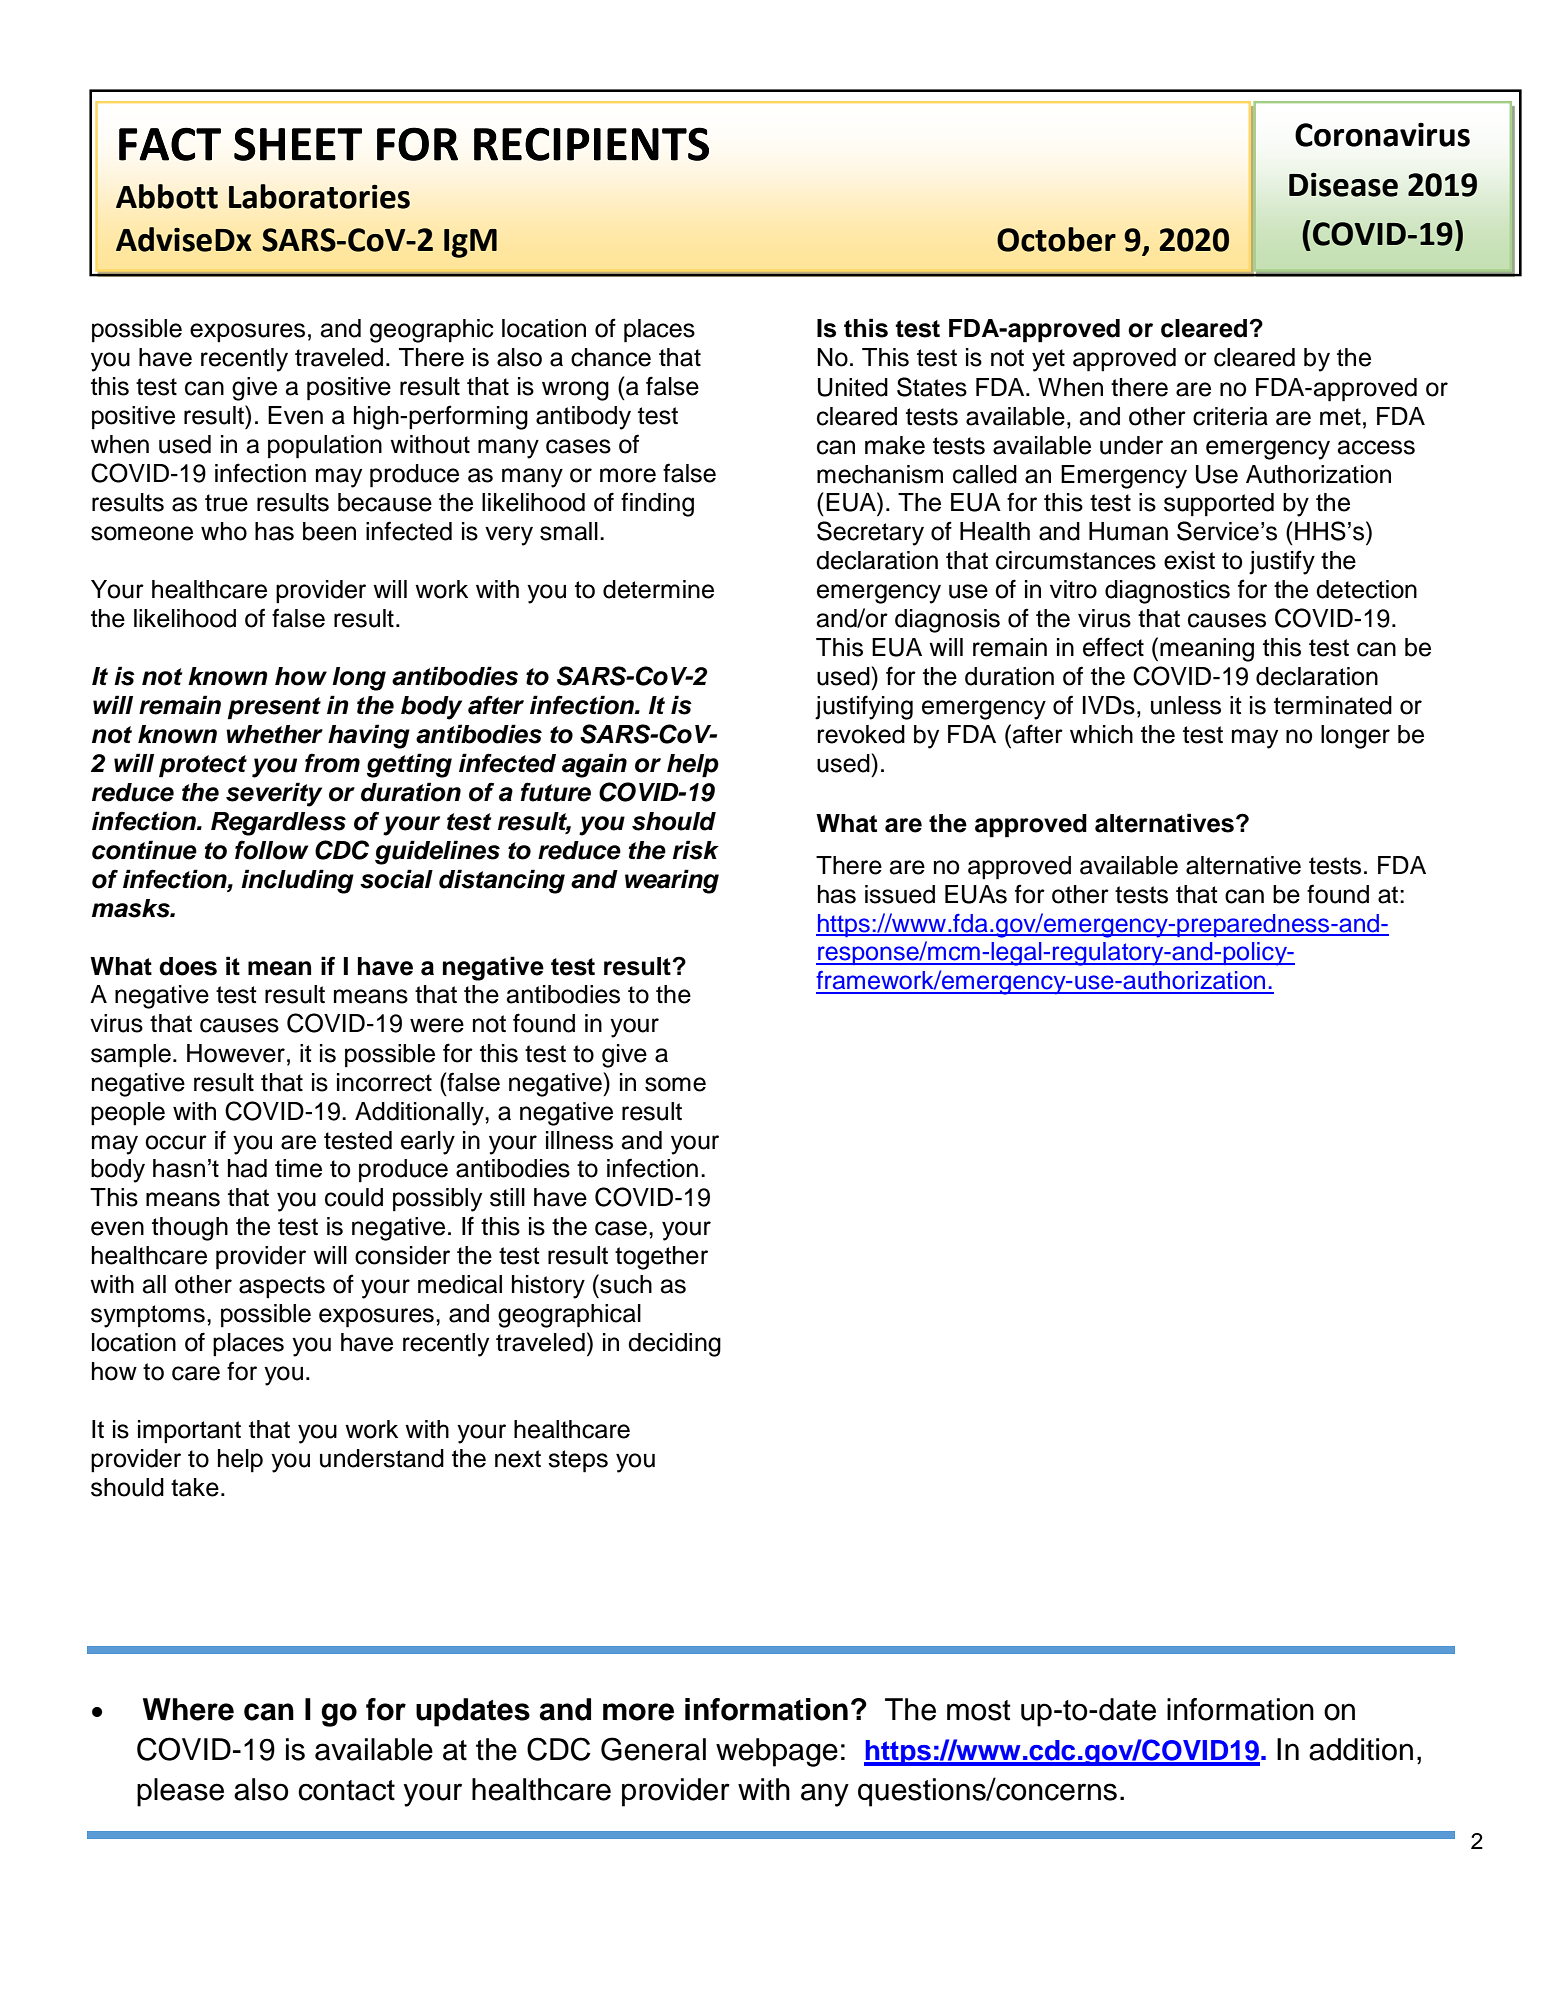  Describe the element at coordinates (190, 1229) in the document. I see `though` at that location.
